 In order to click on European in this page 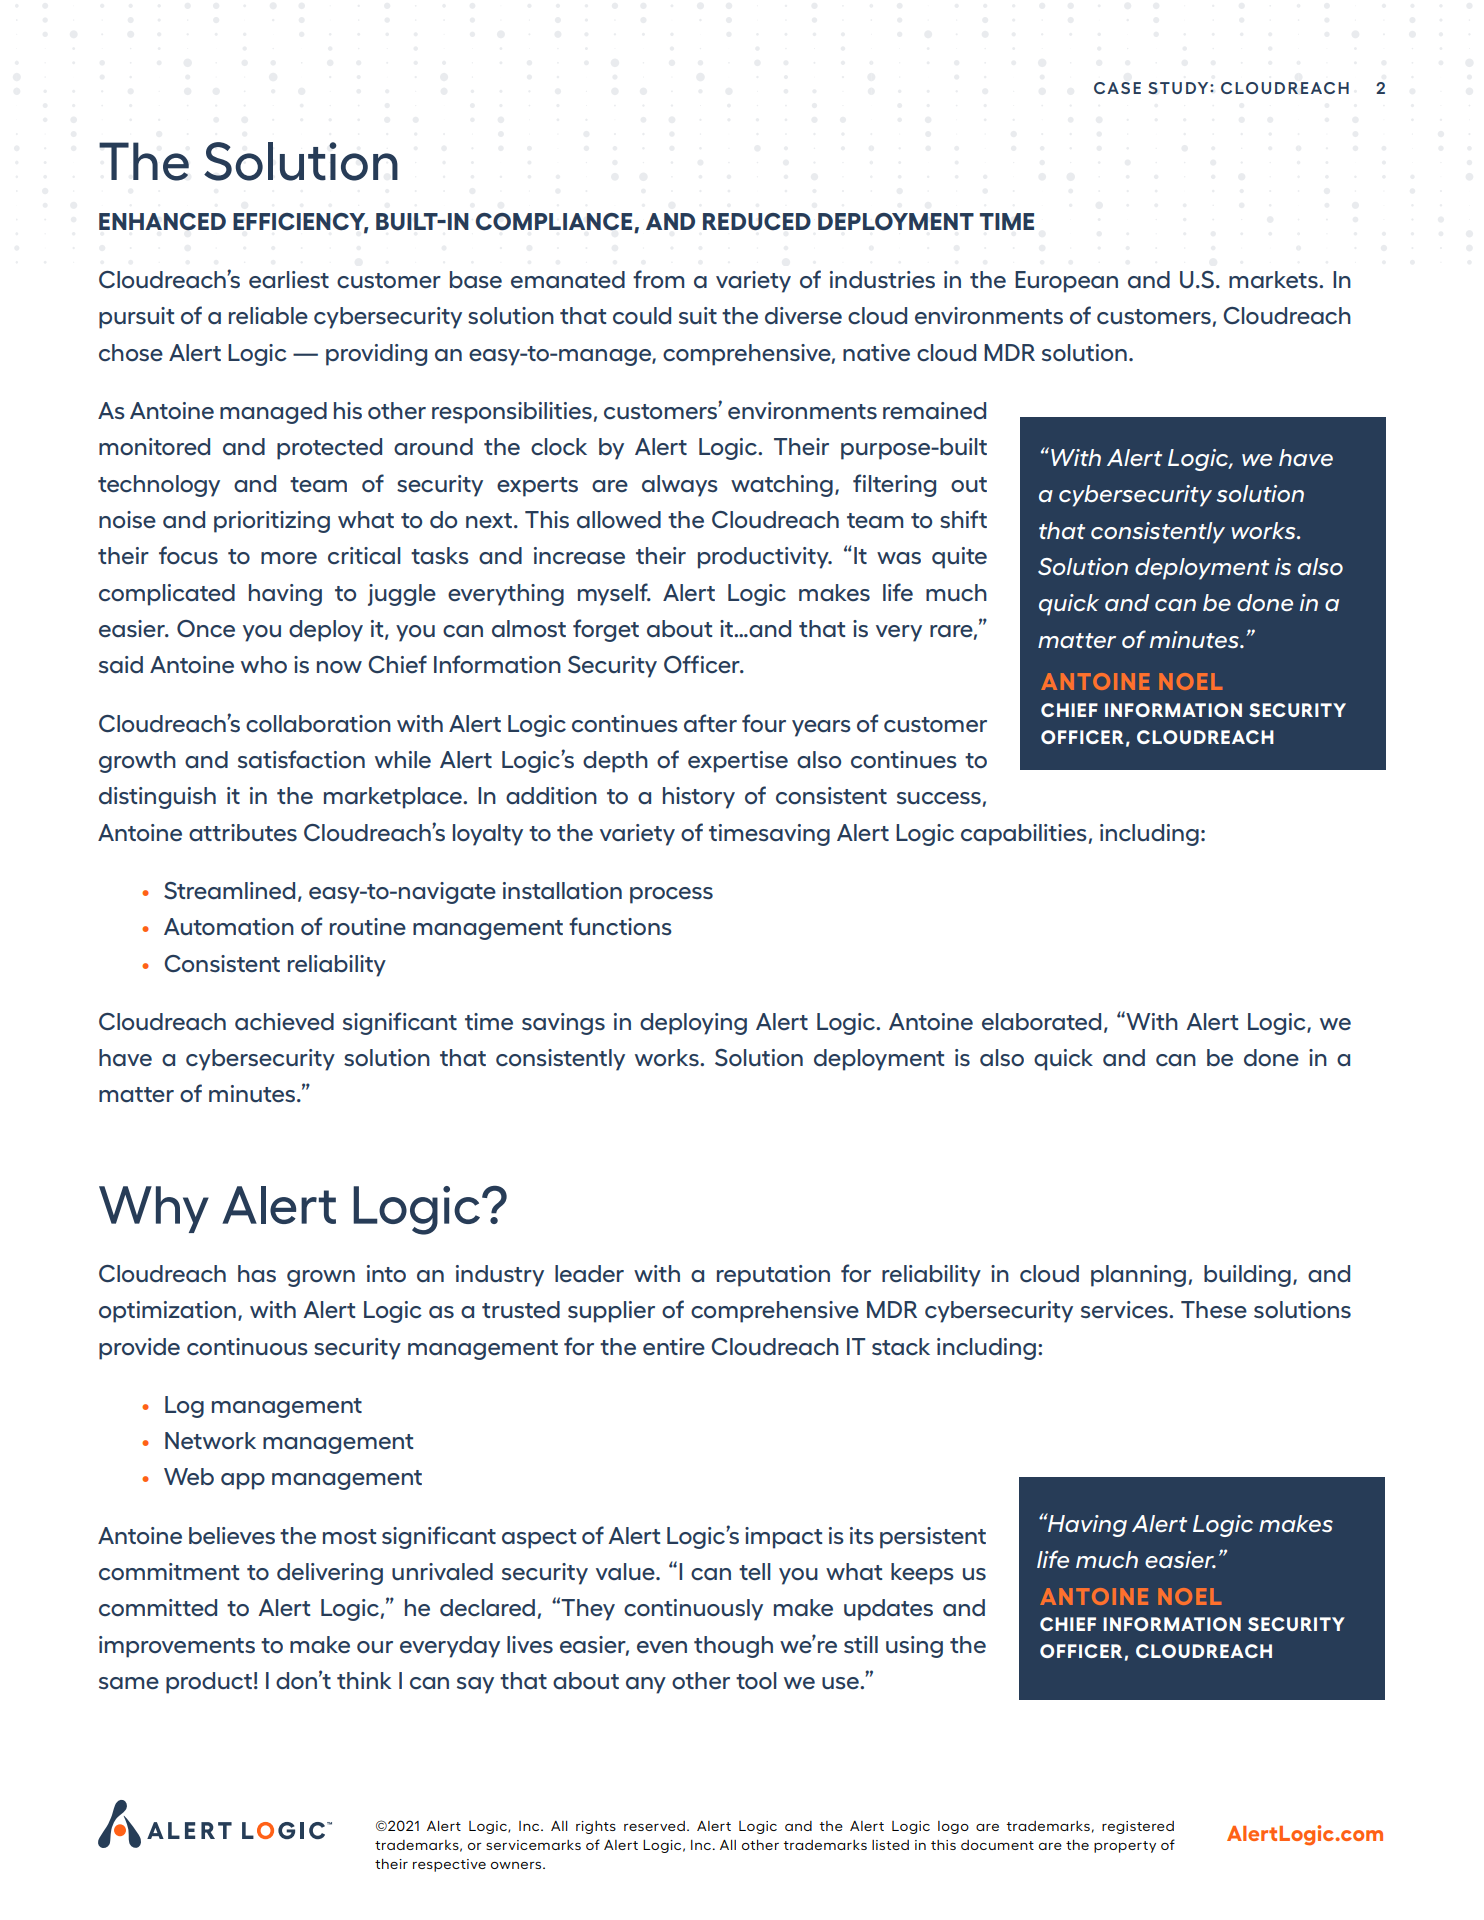, I will do `click(1066, 282)`.
